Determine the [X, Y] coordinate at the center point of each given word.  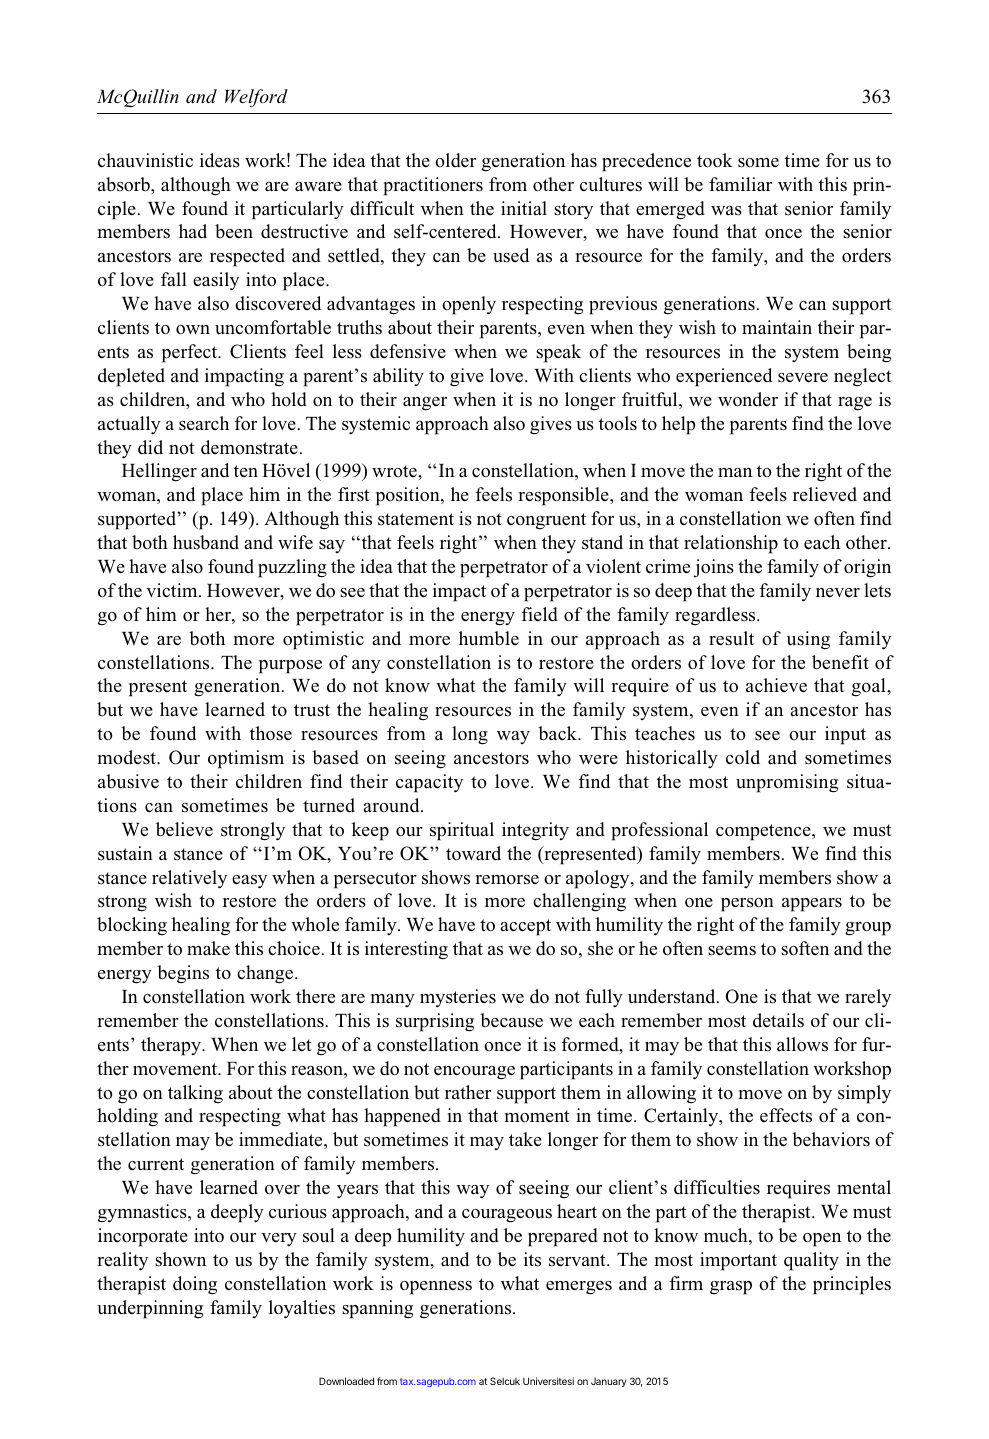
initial [524, 208]
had [193, 231]
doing [195, 1285]
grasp [731, 1288]
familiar [740, 184]
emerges [579, 1288]
